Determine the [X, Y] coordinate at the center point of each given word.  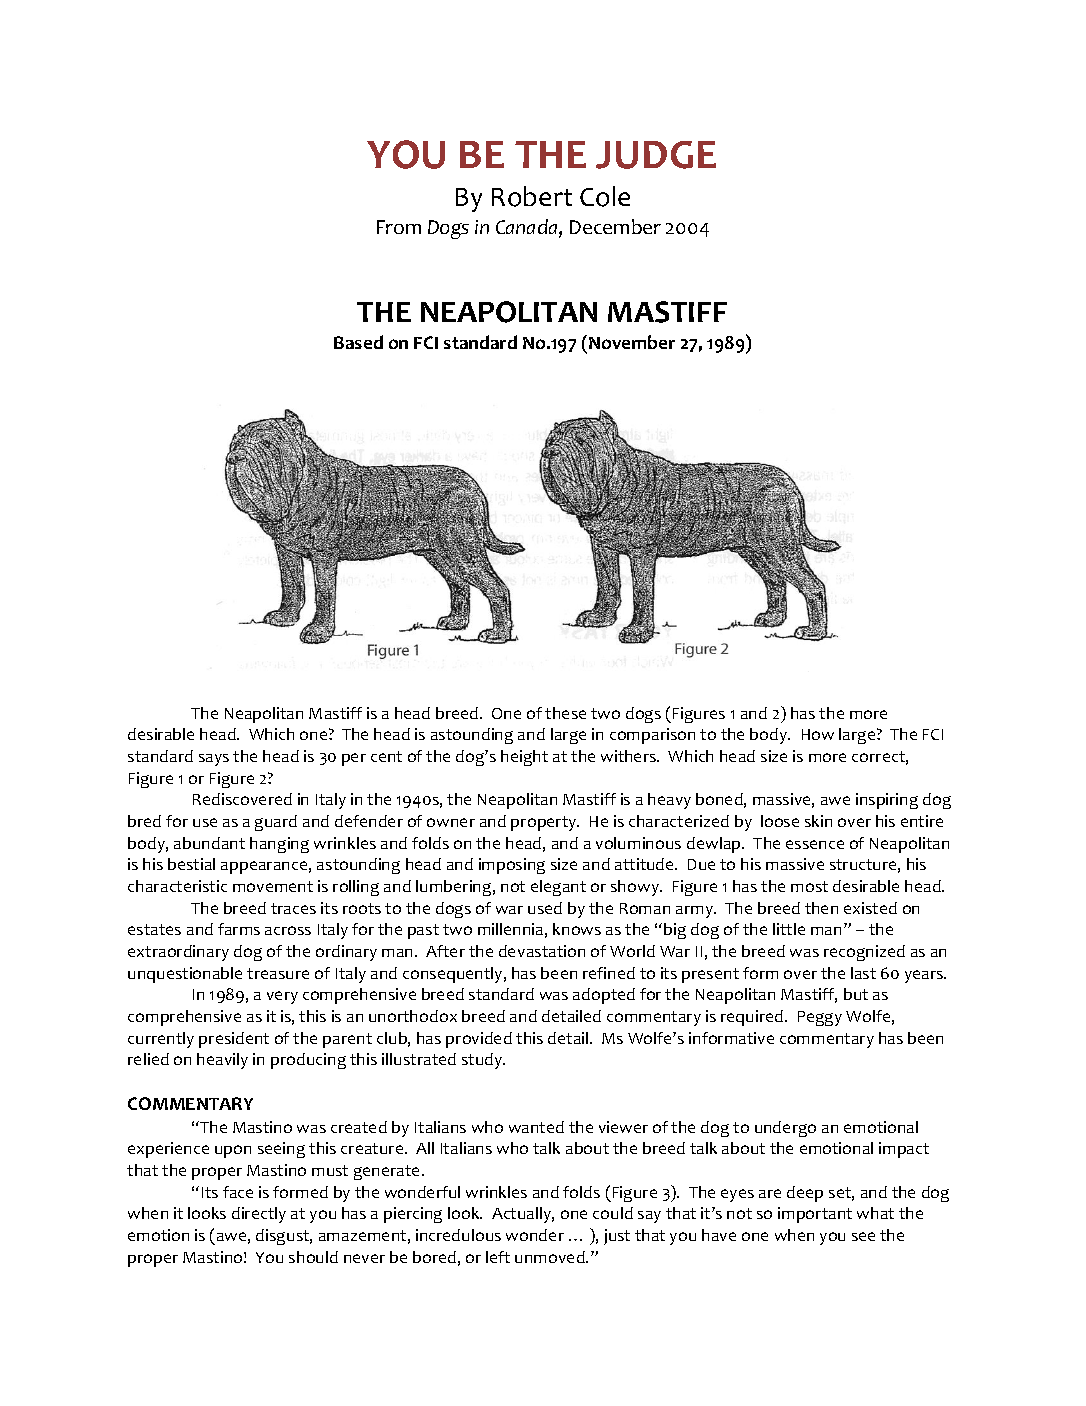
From [399, 227]
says [214, 760]
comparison [652, 736]
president [234, 1040]
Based [358, 342]
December [615, 226]
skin [818, 821]
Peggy [820, 1018]
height [524, 758]
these [565, 713]
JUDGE [656, 155]
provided [479, 1040]
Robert [532, 196]
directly [259, 1215]
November [632, 342]
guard [276, 823]
